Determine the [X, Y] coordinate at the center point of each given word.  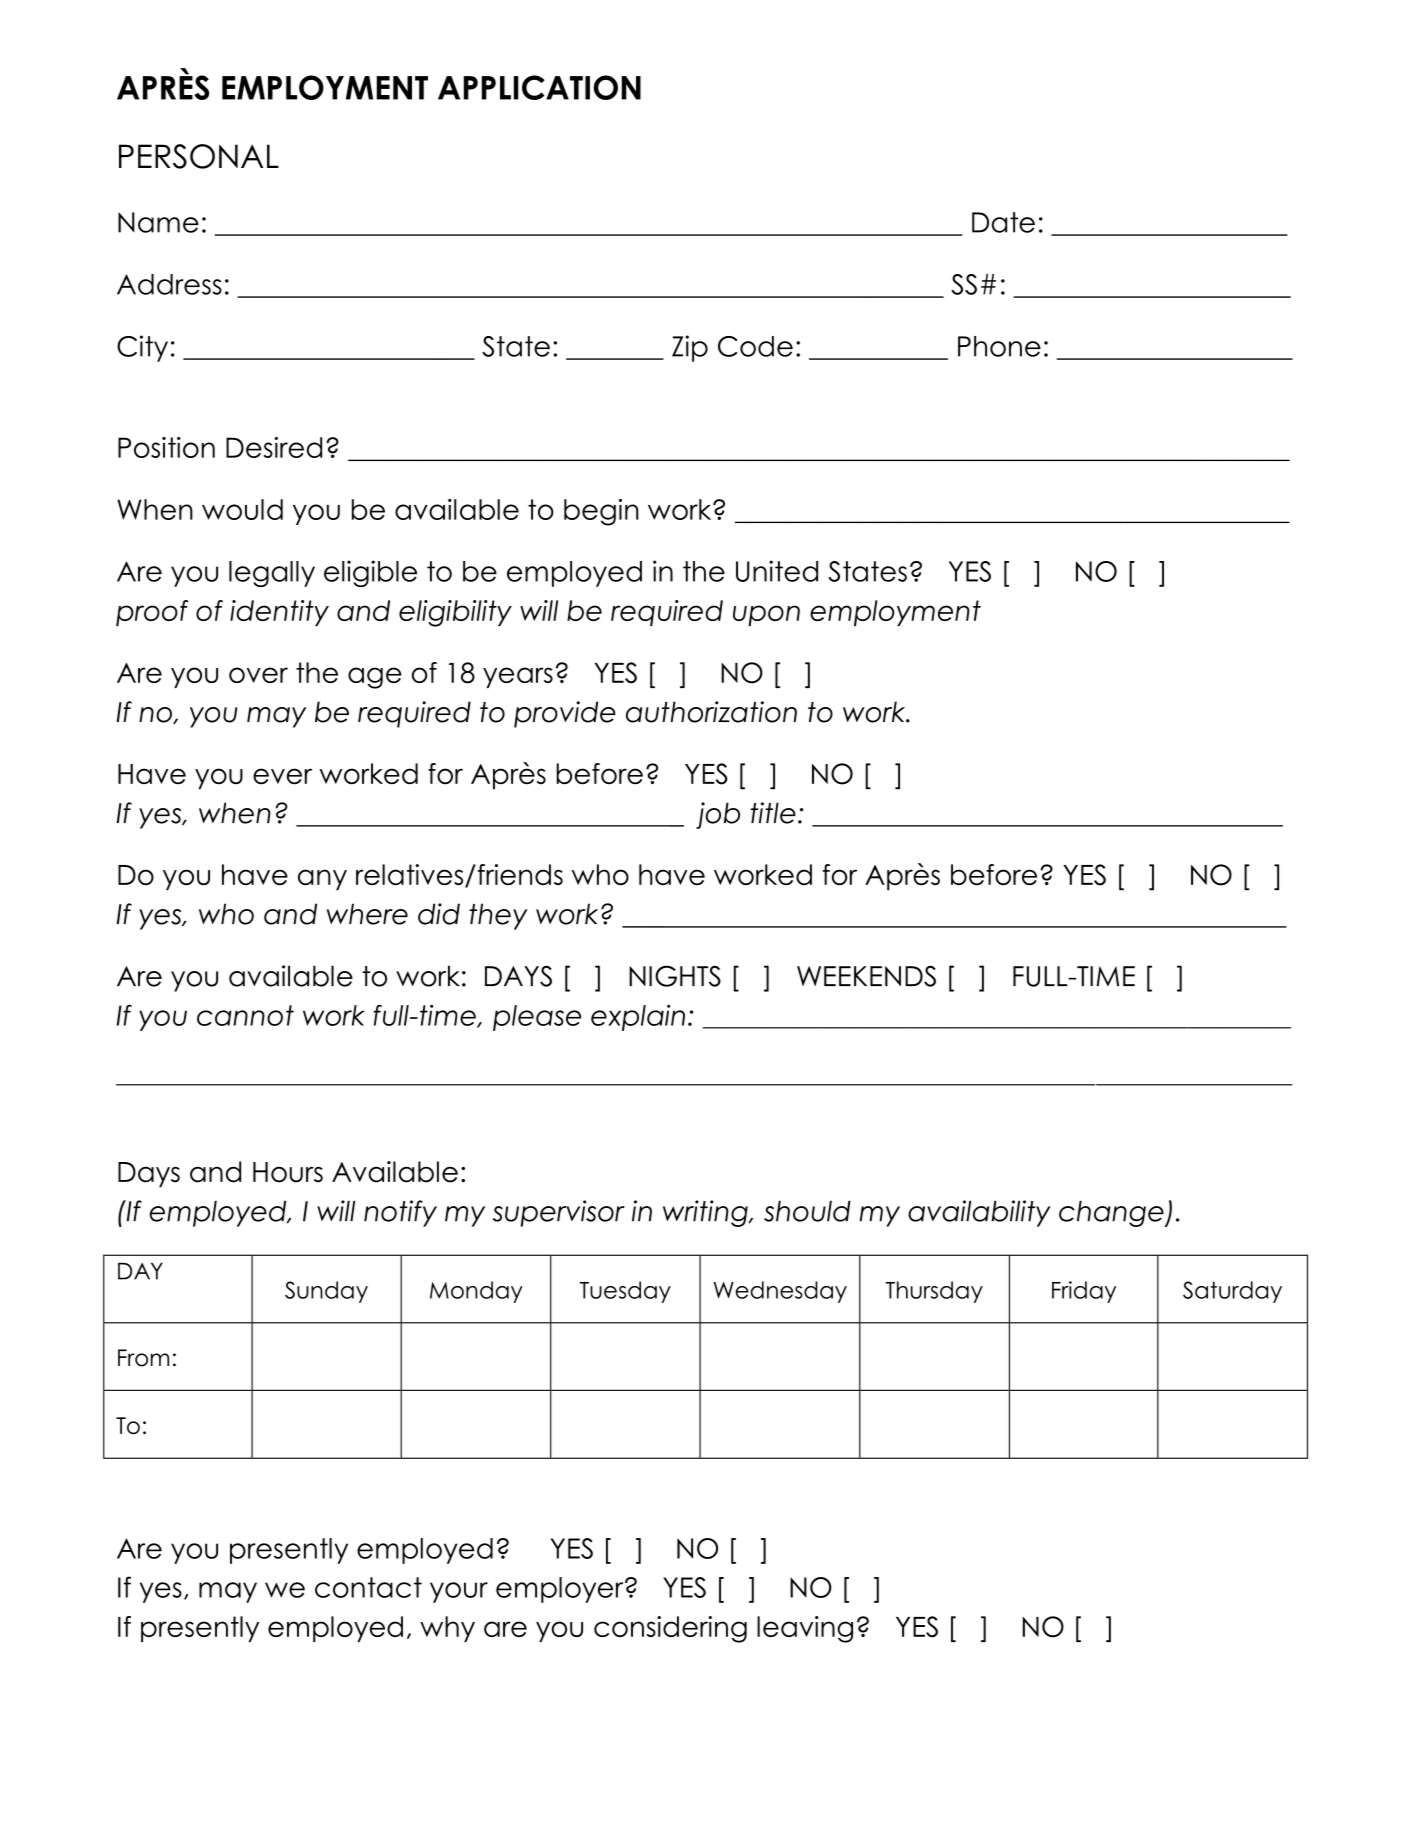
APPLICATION [539, 87]
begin [601, 512]
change [1112, 1213]
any [322, 880]
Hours [288, 1172]
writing [706, 1213]
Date [1003, 222]
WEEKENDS [866, 976]
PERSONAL [199, 156]
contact [368, 1587]
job [718, 815]
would [242, 509]
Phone [999, 346]
